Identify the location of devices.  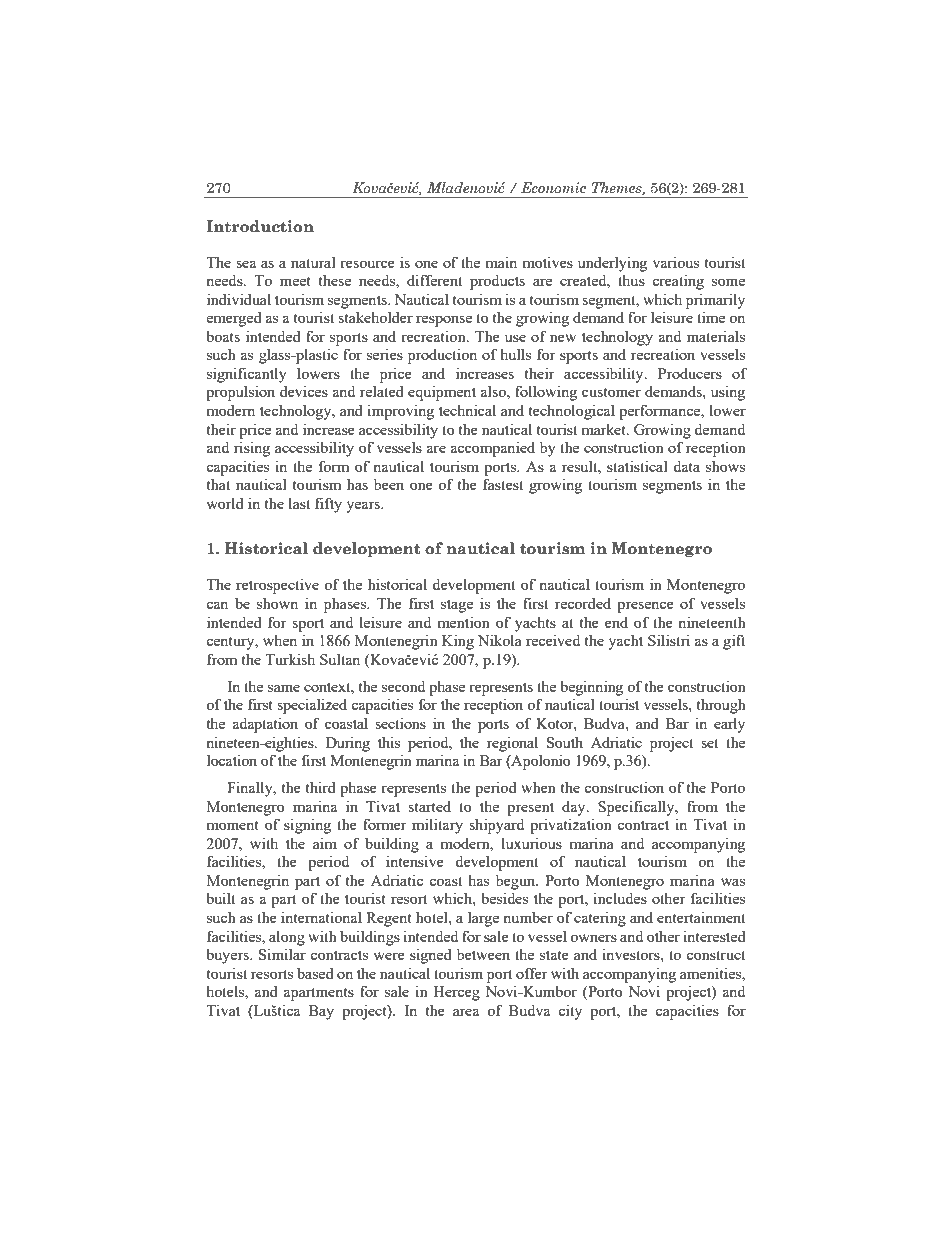
(304, 391).
